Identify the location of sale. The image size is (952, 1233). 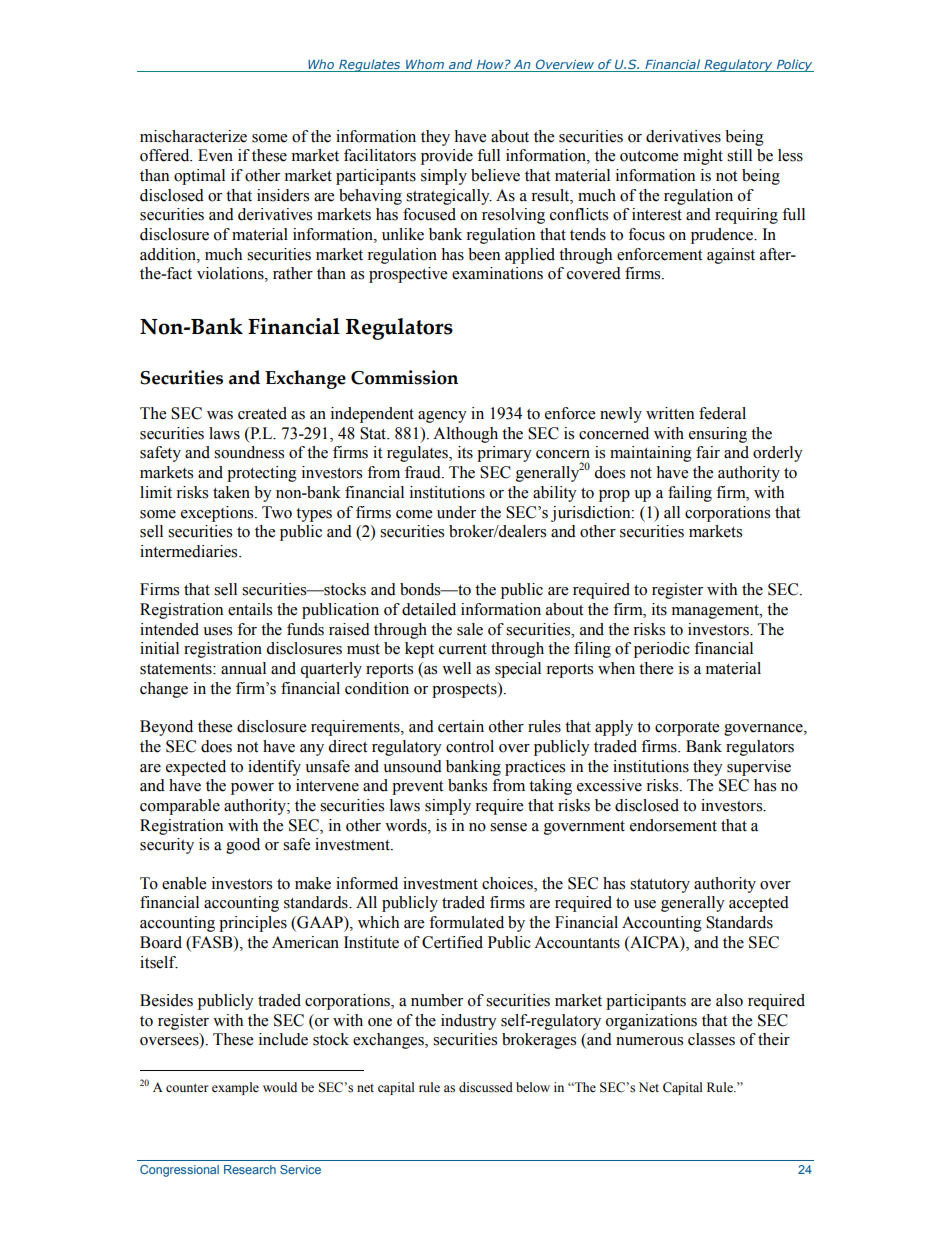
(470, 629).
